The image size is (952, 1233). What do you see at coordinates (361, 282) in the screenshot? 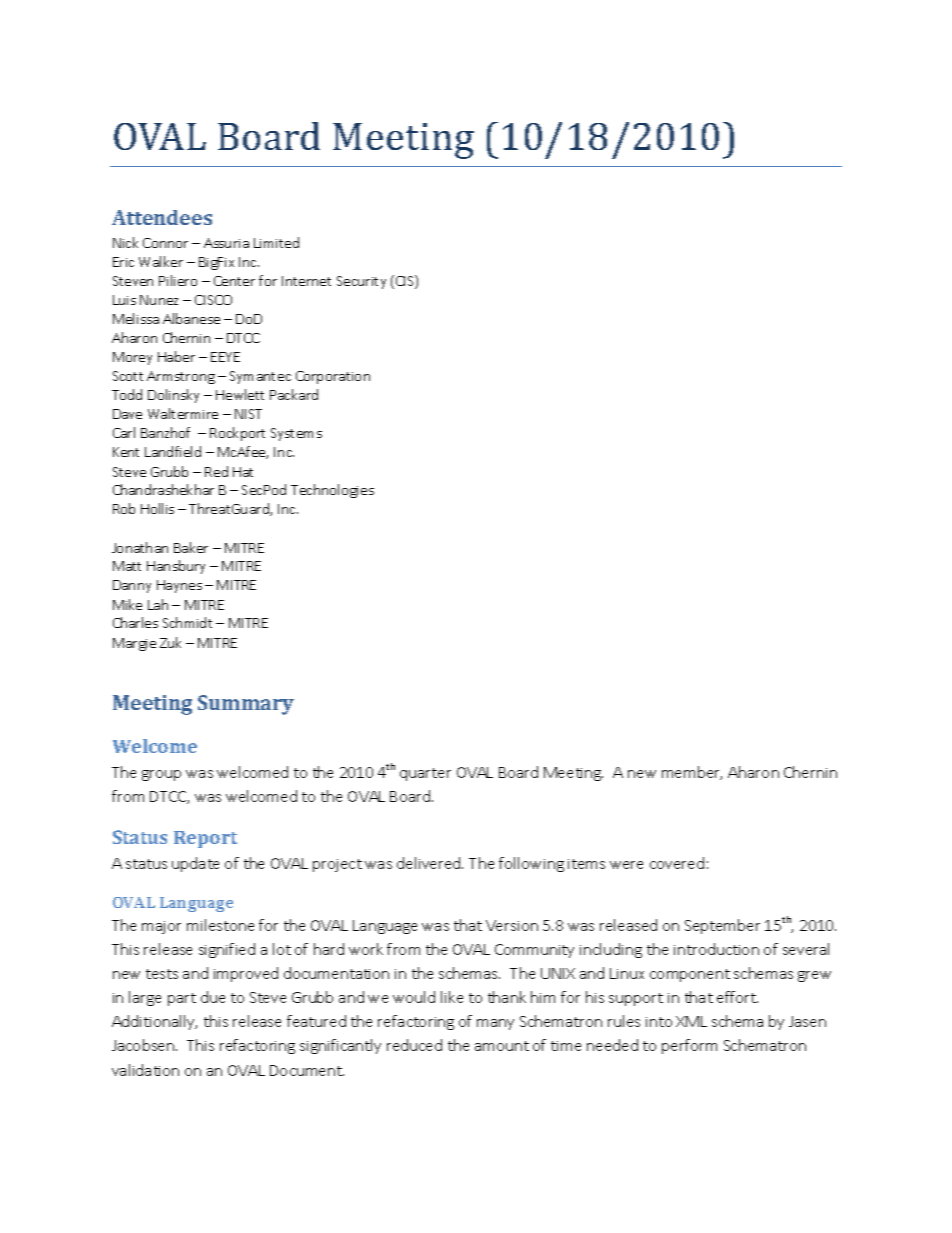
I see `Security` at bounding box center [361, 282].
